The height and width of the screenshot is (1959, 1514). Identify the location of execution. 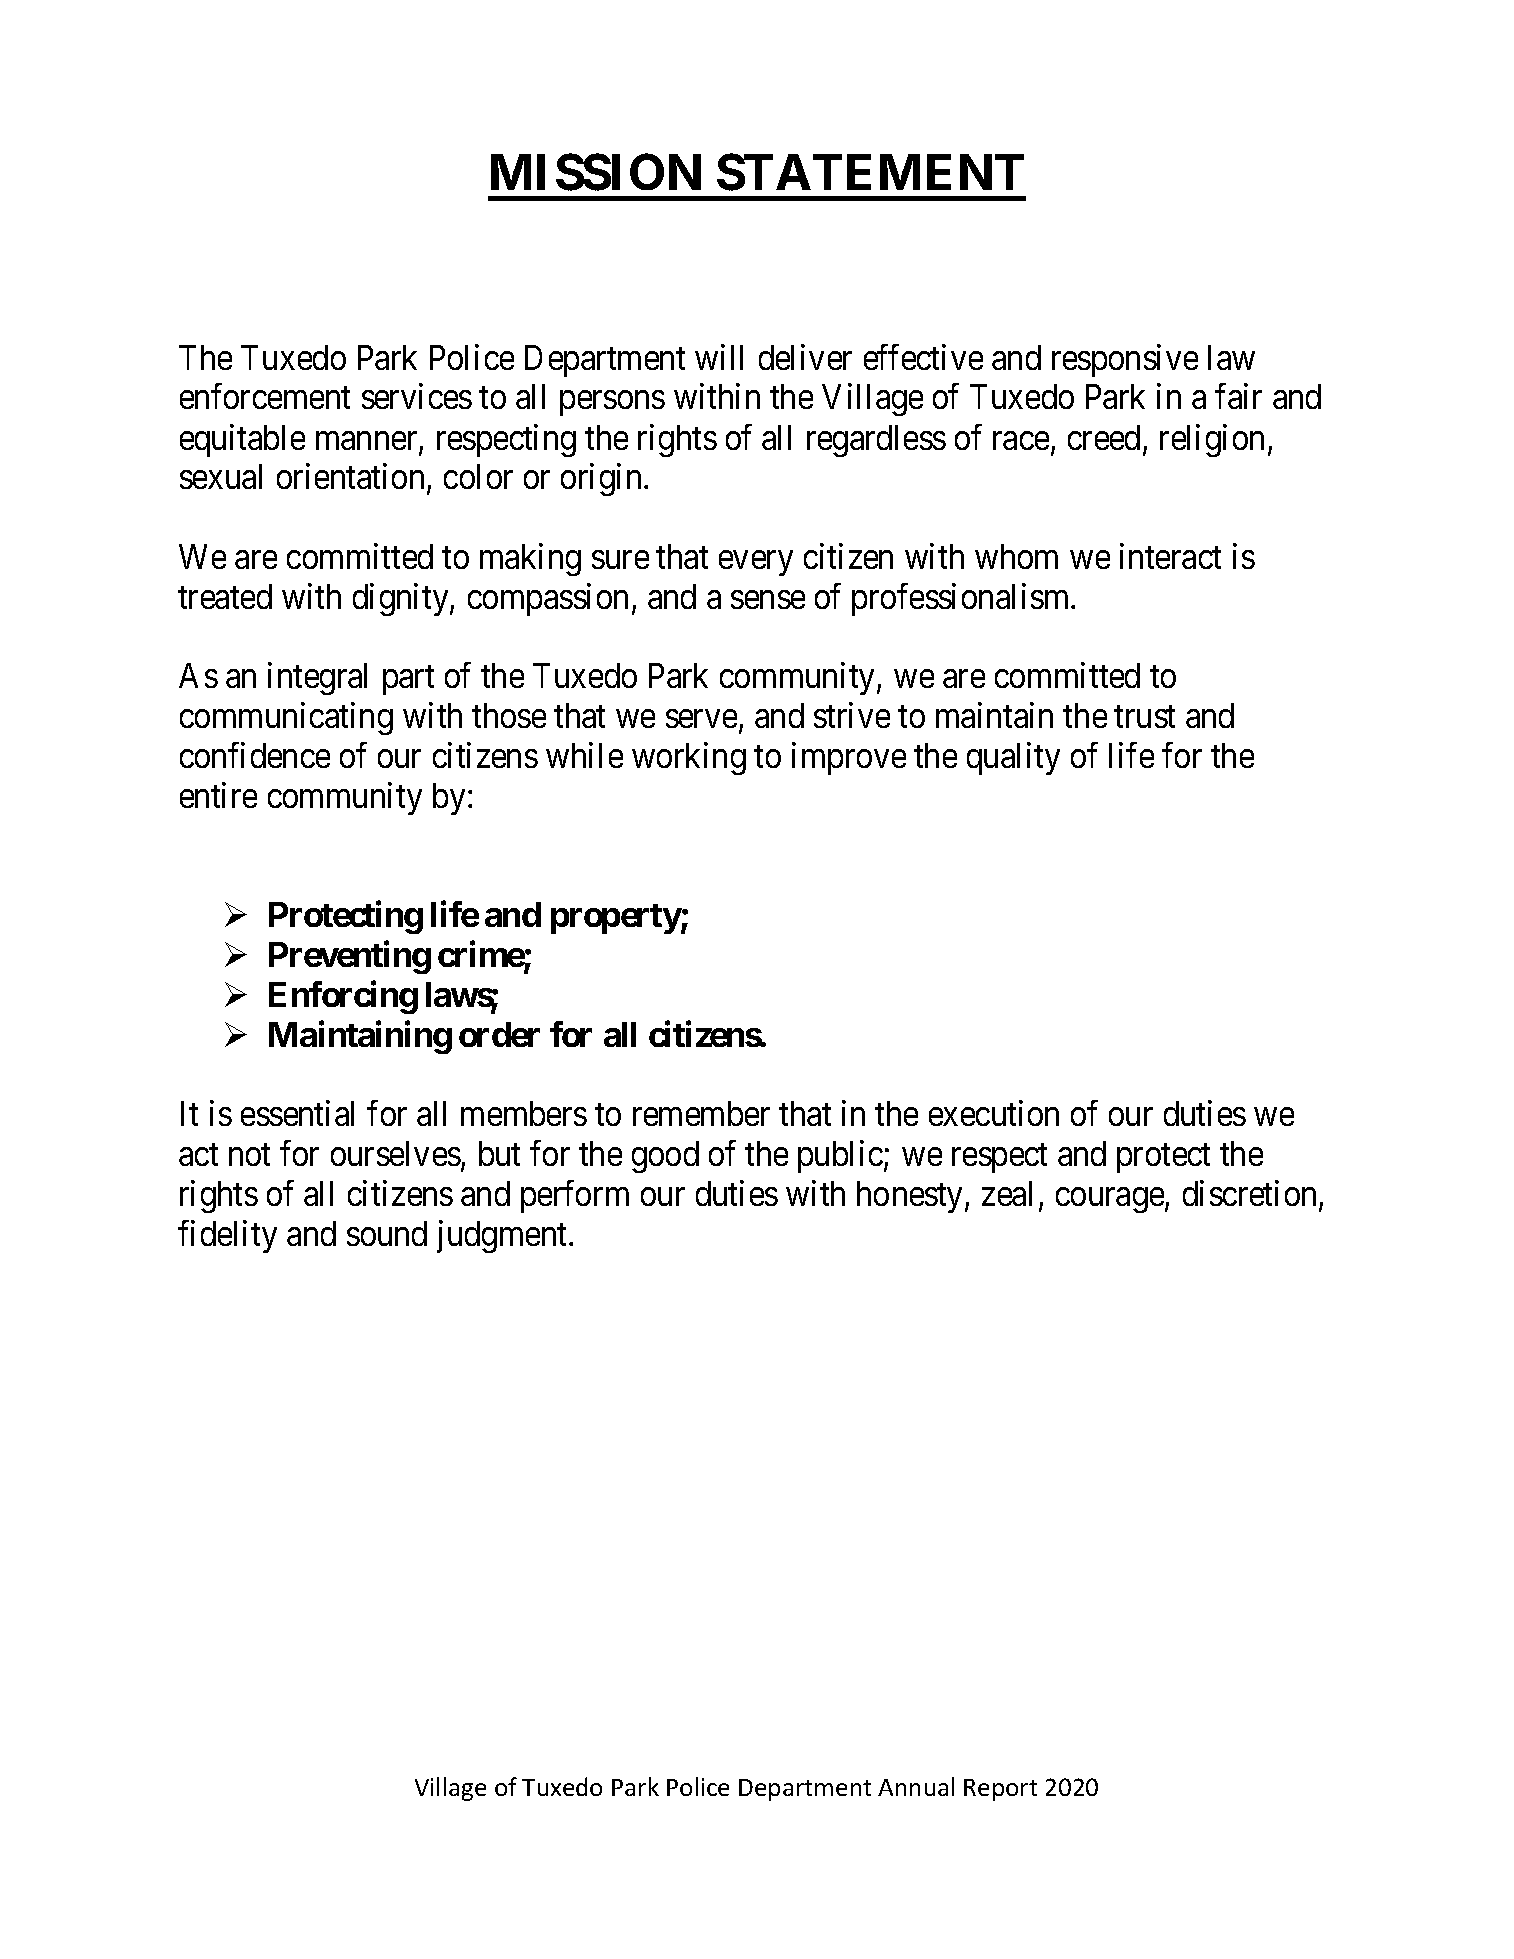
(994, 1113).
